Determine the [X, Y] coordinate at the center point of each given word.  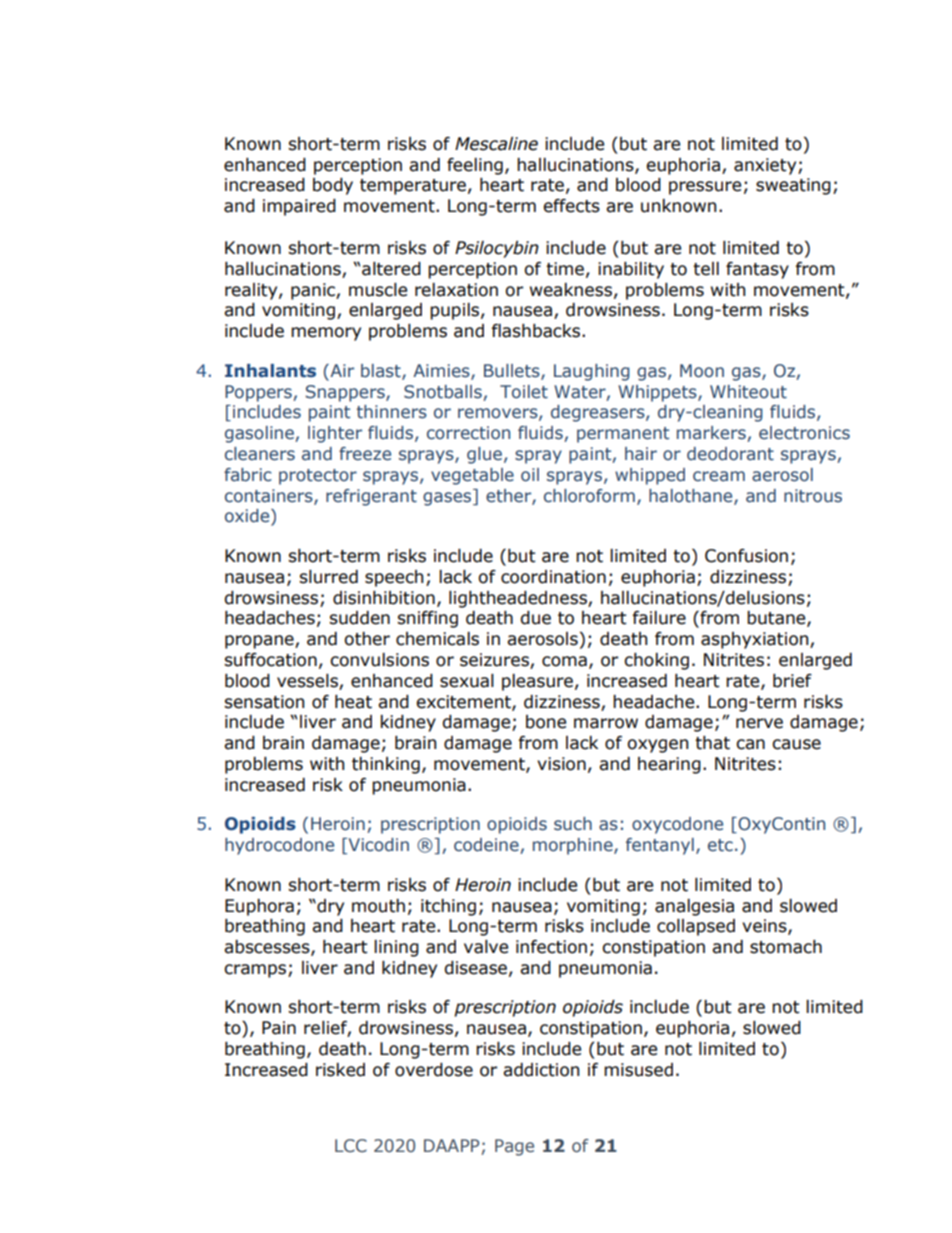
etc [720, 845]
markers [712, 434]
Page [514, 1147]
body [333, 186]
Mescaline [496, 144]
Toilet [524, 392]
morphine [574, 846]
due [535, 618]
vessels [307, 681]
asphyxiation [756, 640]
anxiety [766, 166]
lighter [335, 434]
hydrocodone [279, 846]
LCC [351, 1146]
